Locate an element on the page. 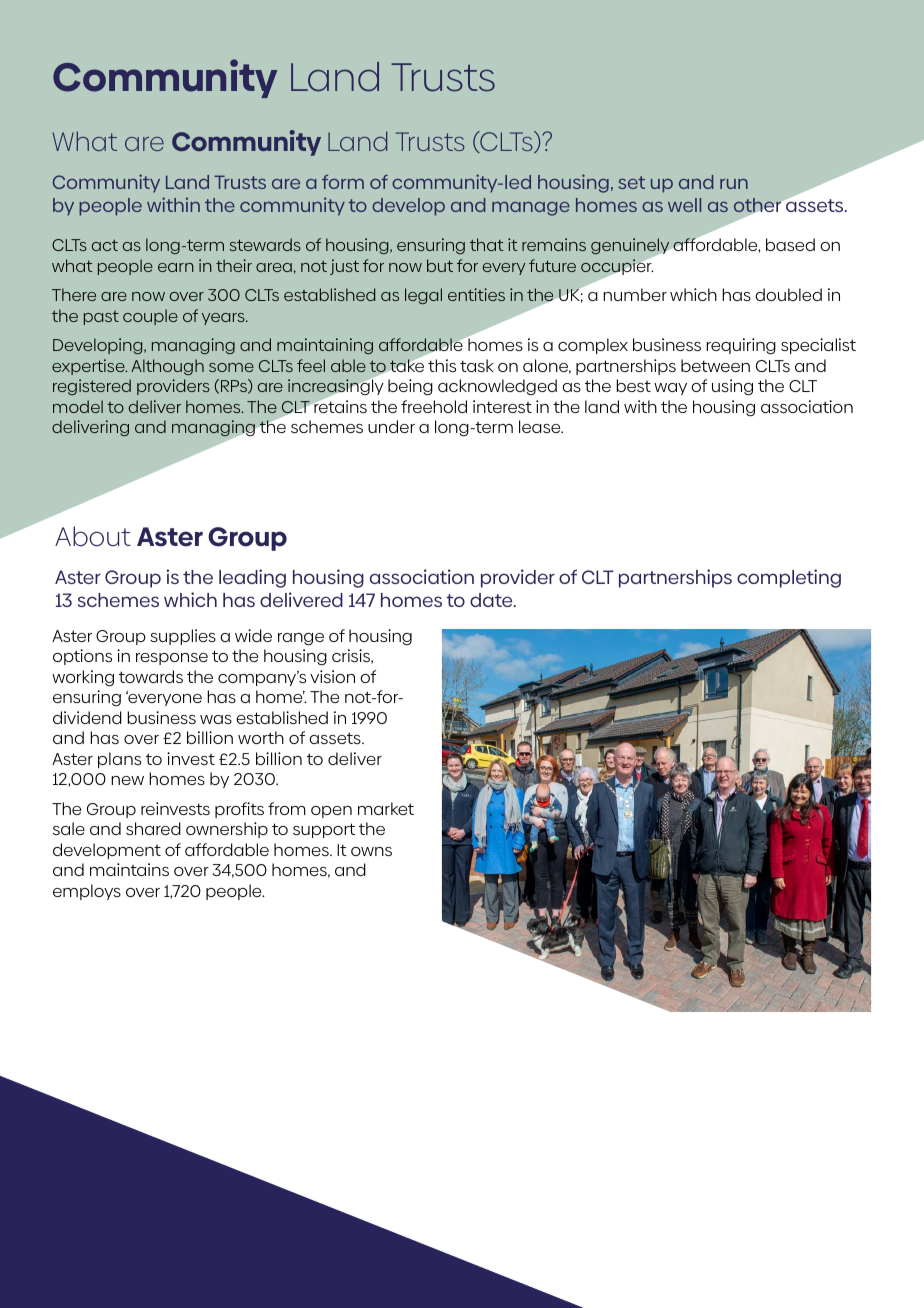 Image resolution: width=924 pixels, height=1308 pixels. support is located at coordinates (324, 830).
